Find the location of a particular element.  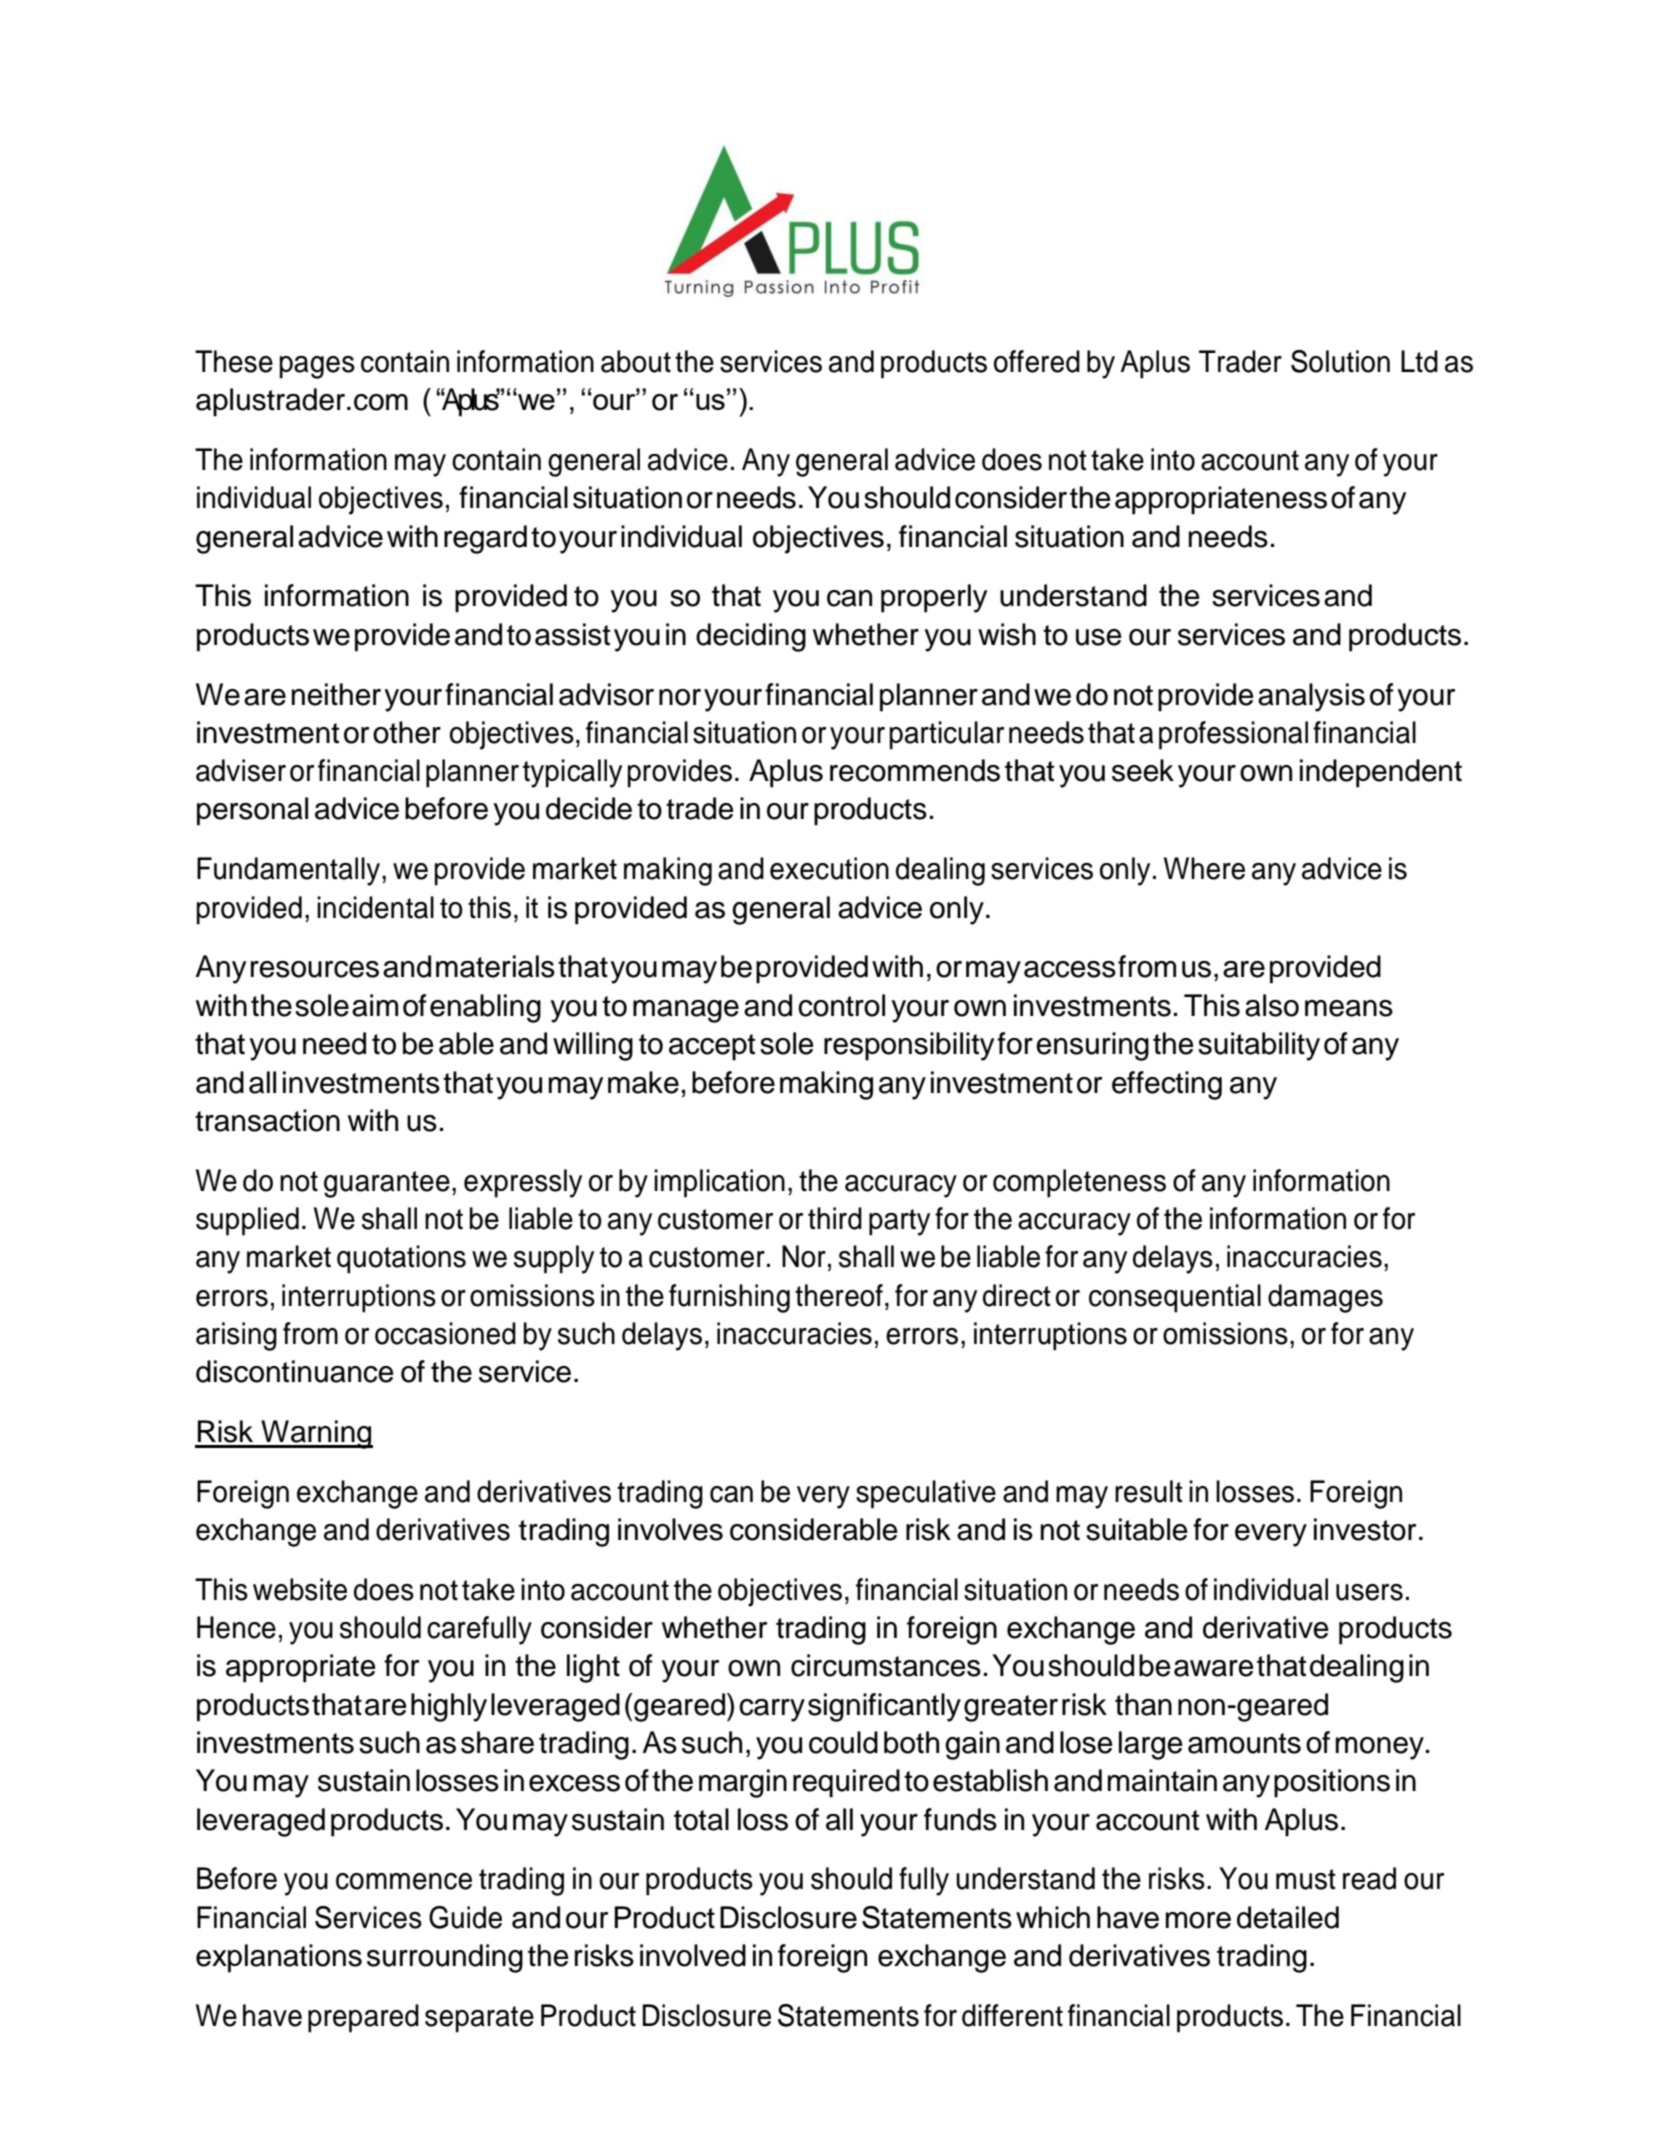

speculative is located at coordinates (926, 1494).
